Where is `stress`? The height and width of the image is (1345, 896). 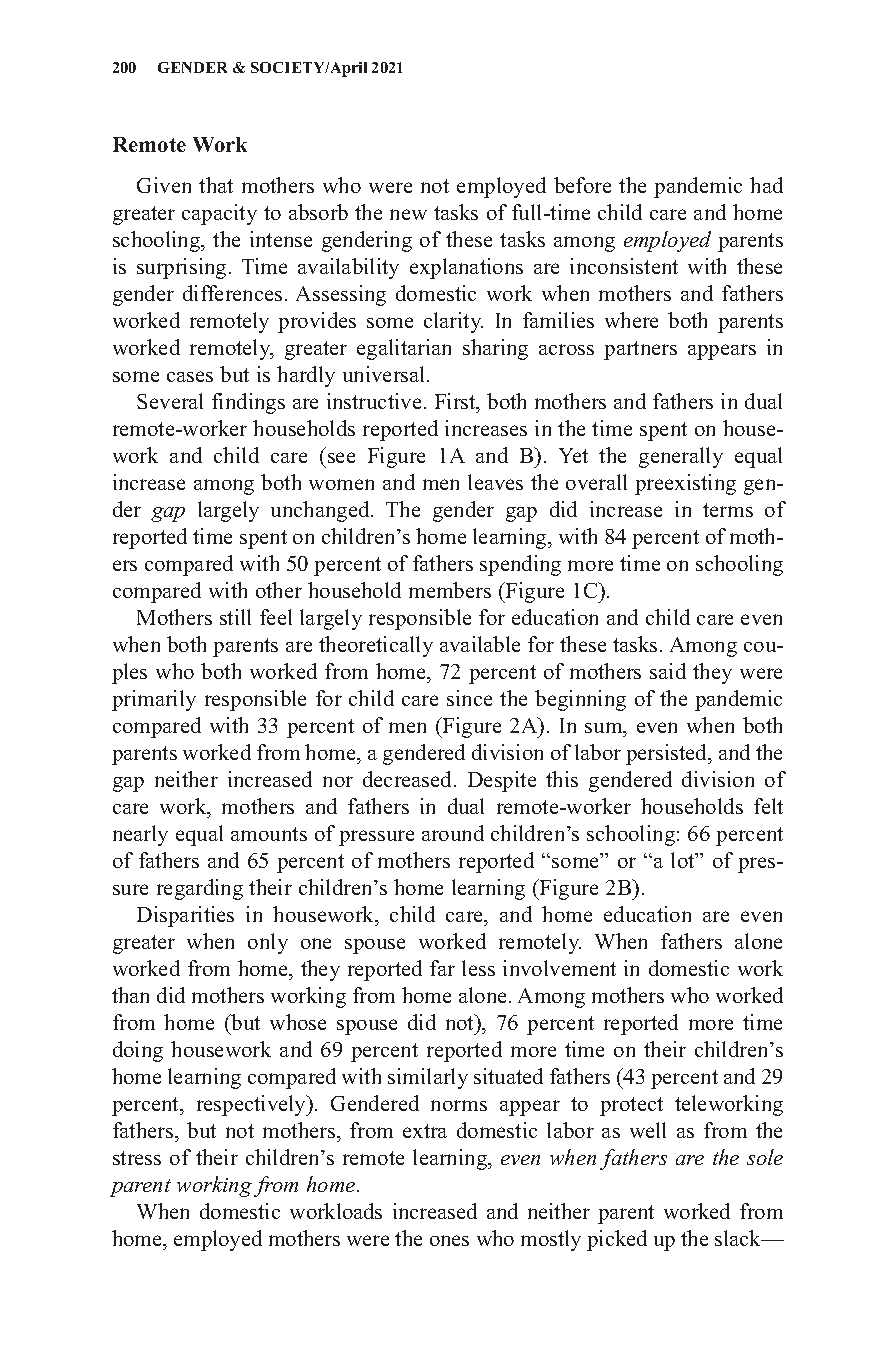 stress is located at coordinates (137, 1158).
